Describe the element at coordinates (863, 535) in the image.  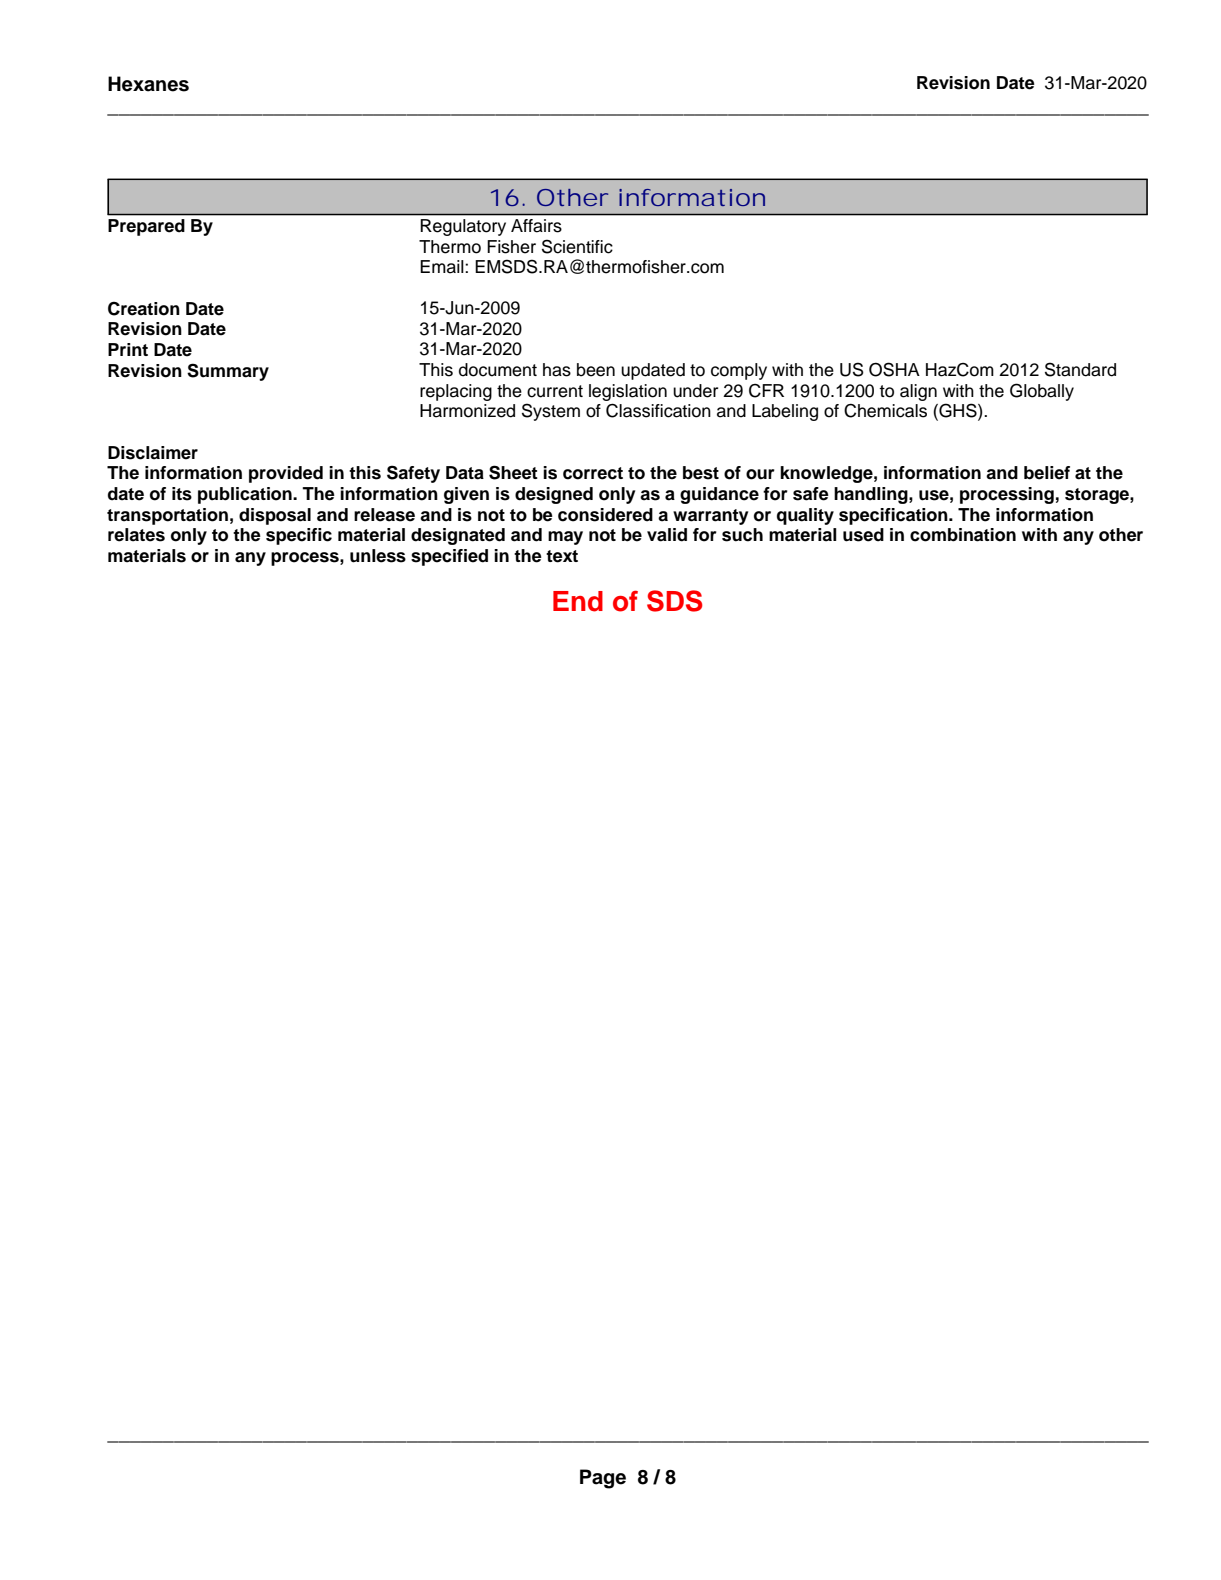
I see `used` at that location.
